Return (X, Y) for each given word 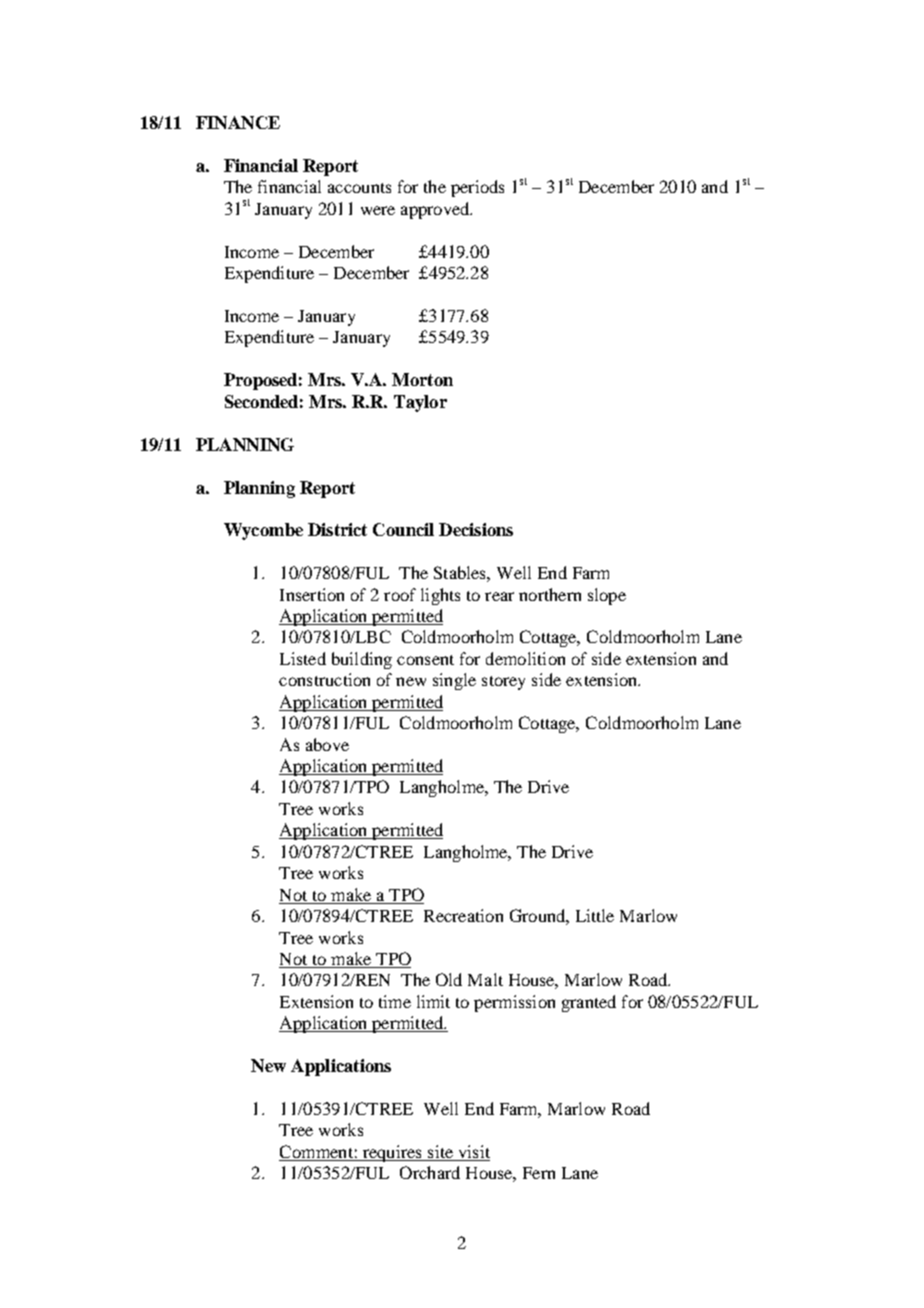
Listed (303, 658)
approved (436, 210)
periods (477, 188)
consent (425, 660)
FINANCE (238, 122)
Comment (317, 1153)
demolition (525, 658)
